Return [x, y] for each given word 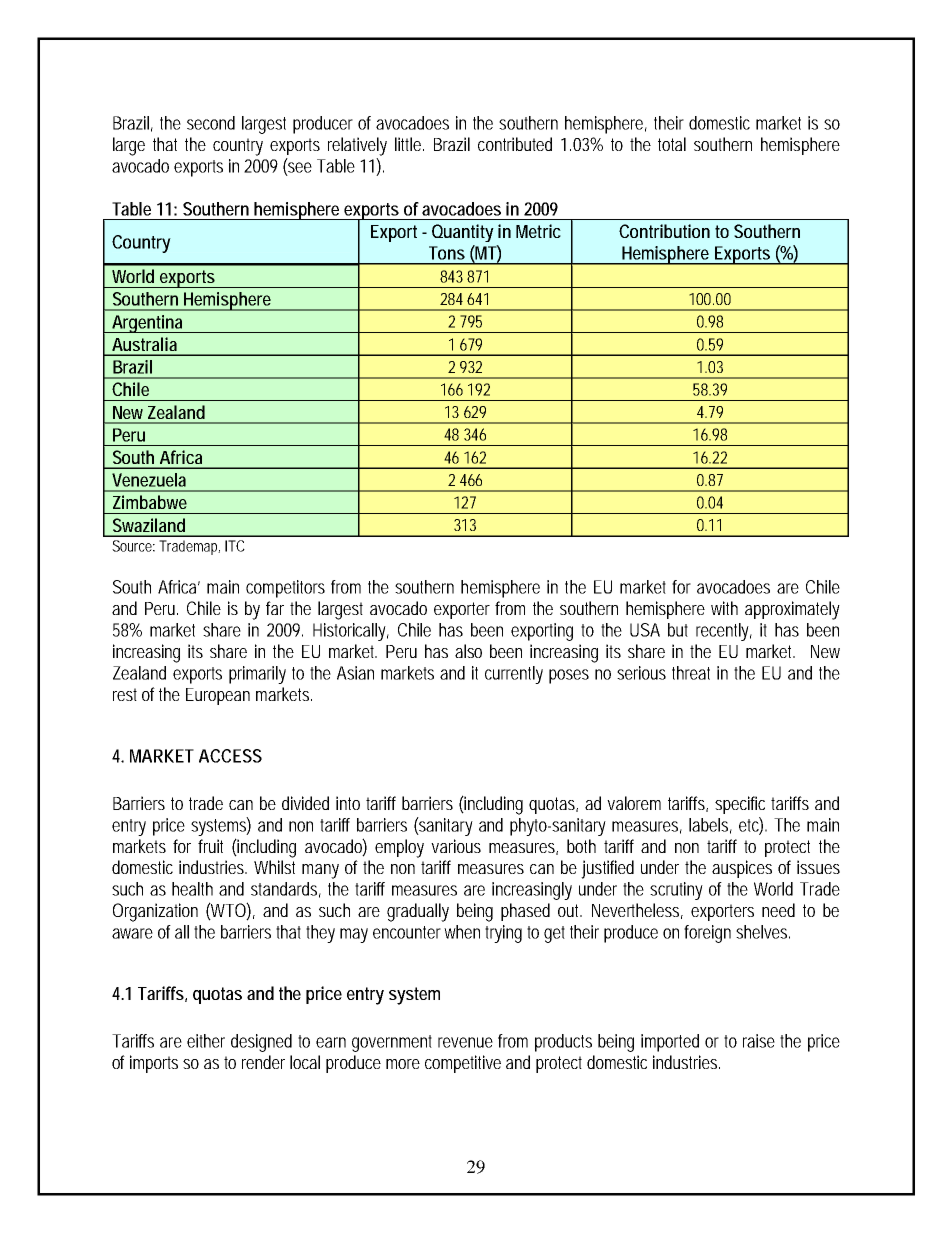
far [275, 608]
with [724, 608]
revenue [465, 1042]
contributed [515, 144]
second [211, 123]
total [672, 144]
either [206, 1041]
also [468, 651]
